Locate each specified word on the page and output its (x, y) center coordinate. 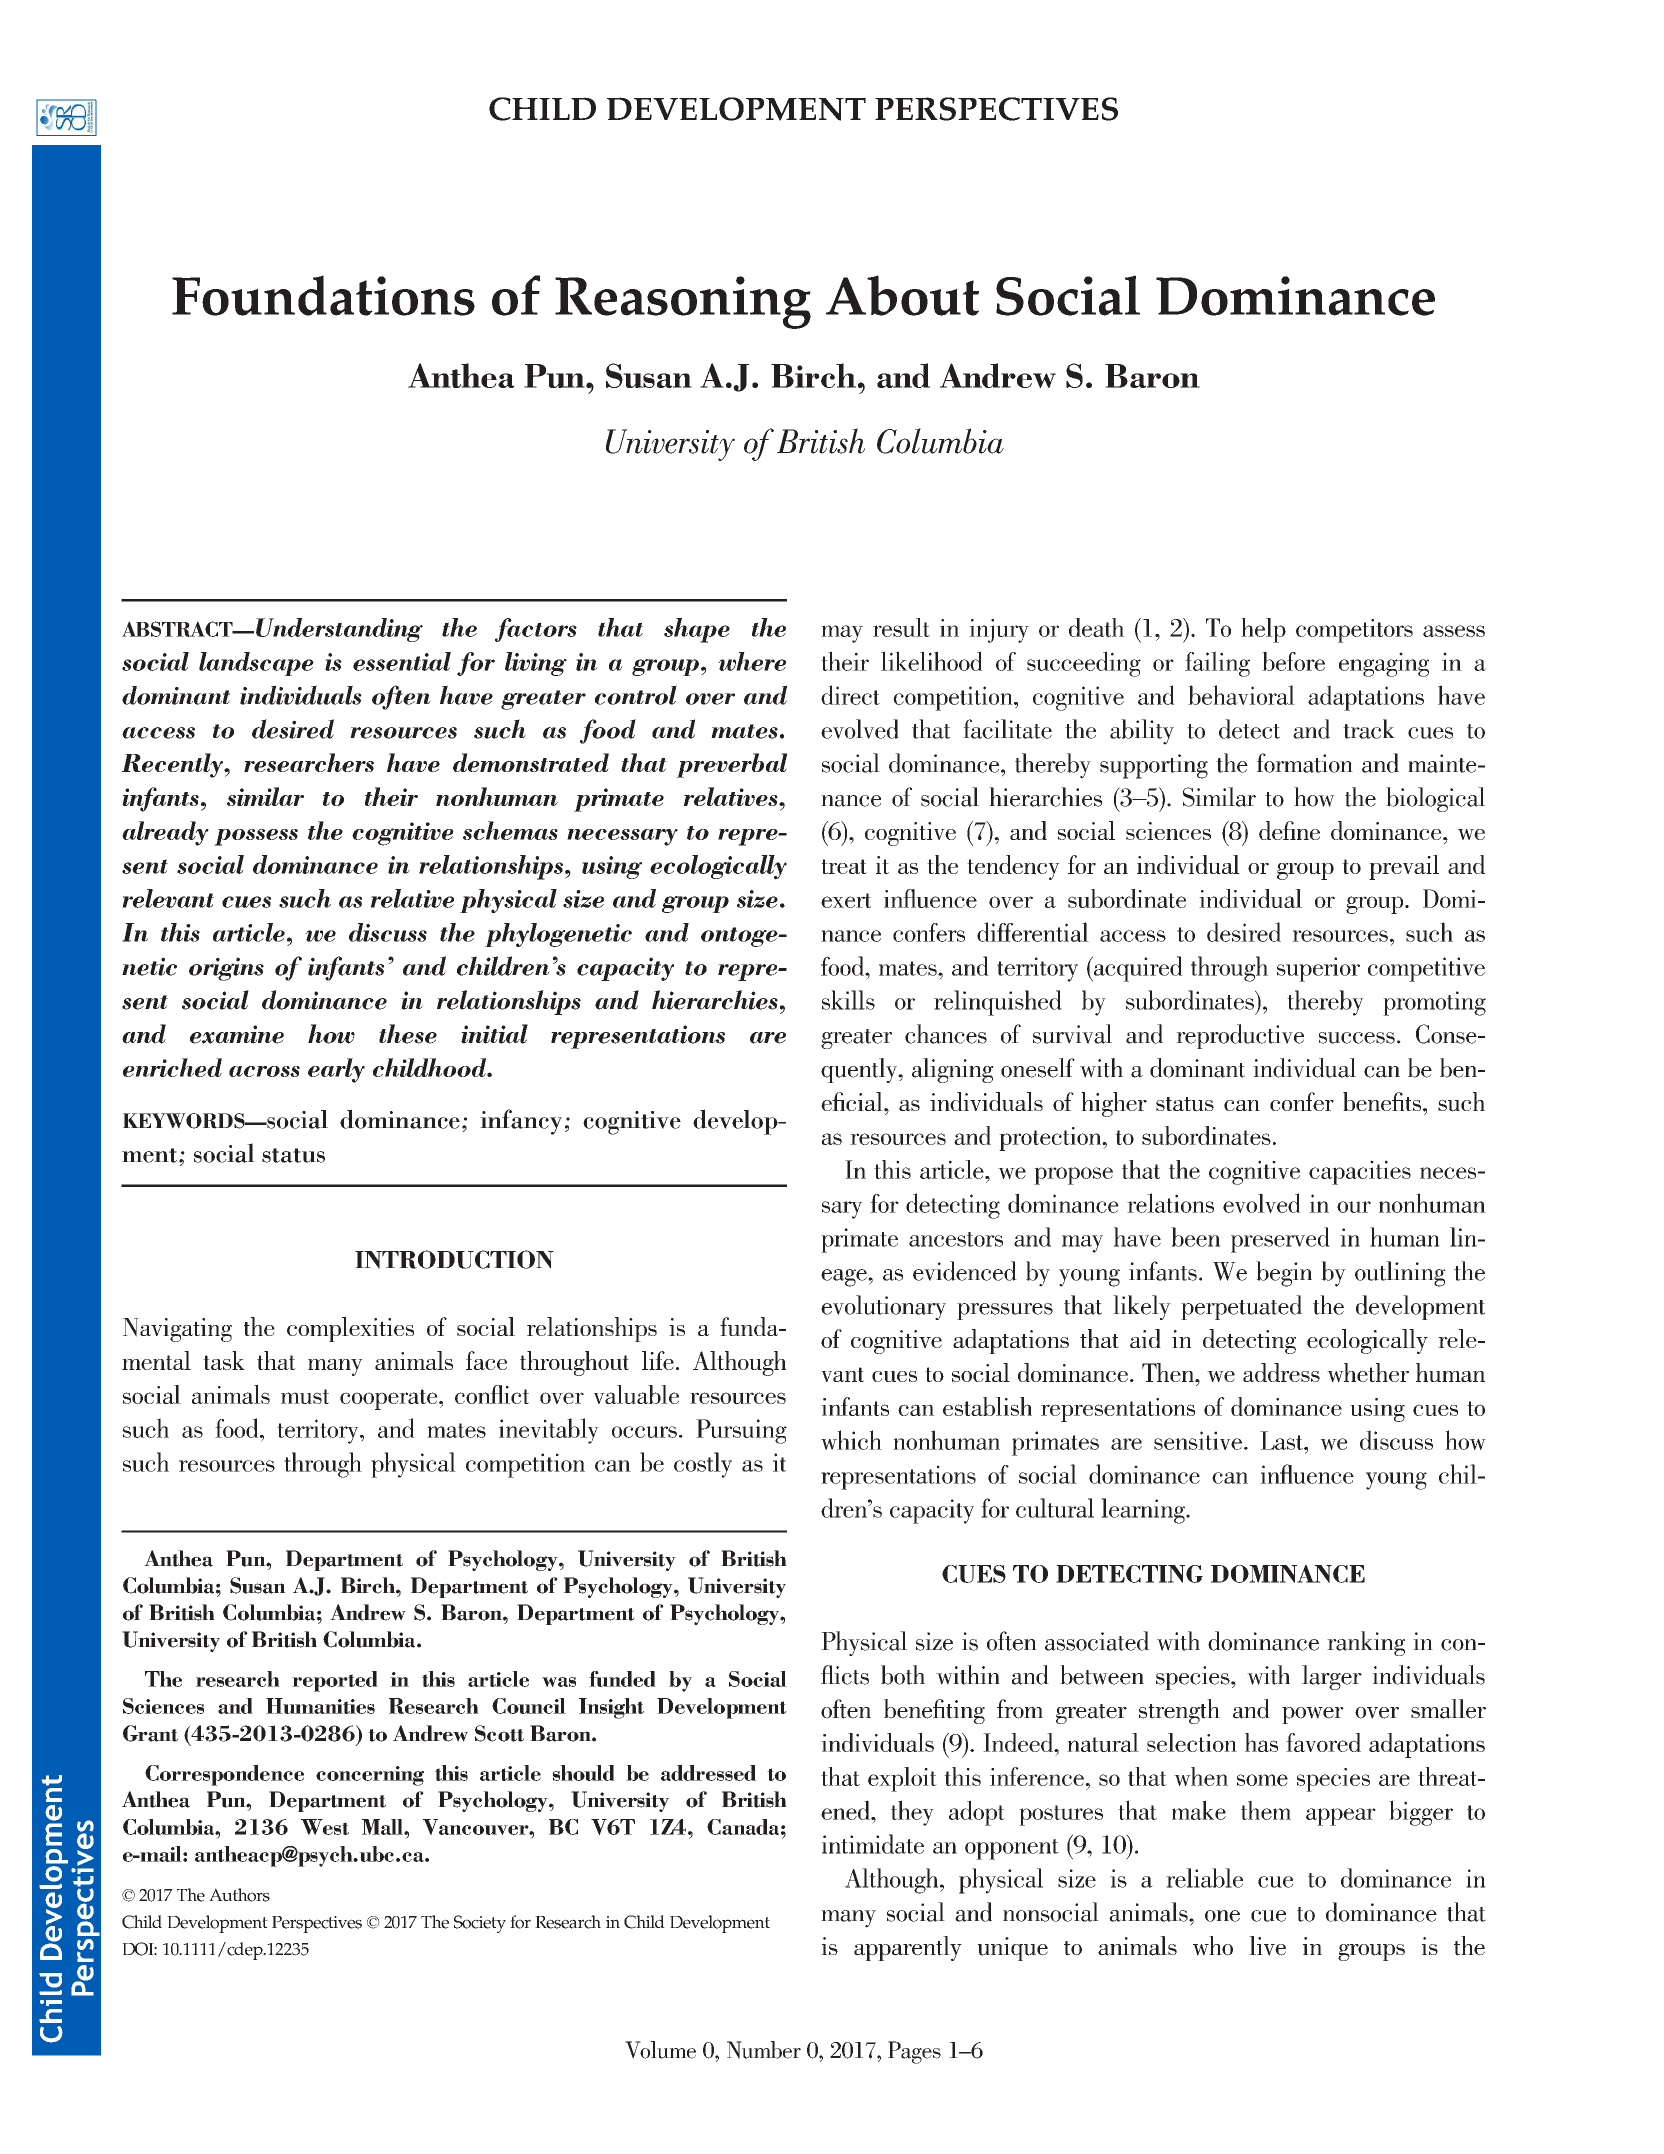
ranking (1366, 1643)
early (336, 1070)
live (1267, 1946)
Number (764, 2050)
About (902, 295)
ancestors (956, 1239)
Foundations (323, 295)
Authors (239, 1895)
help (1263, 630)
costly (703, 1465)
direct (850, 695)
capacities (1360, 1172)
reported (335, 1681)
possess (256, 837)
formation (1304, 763)
